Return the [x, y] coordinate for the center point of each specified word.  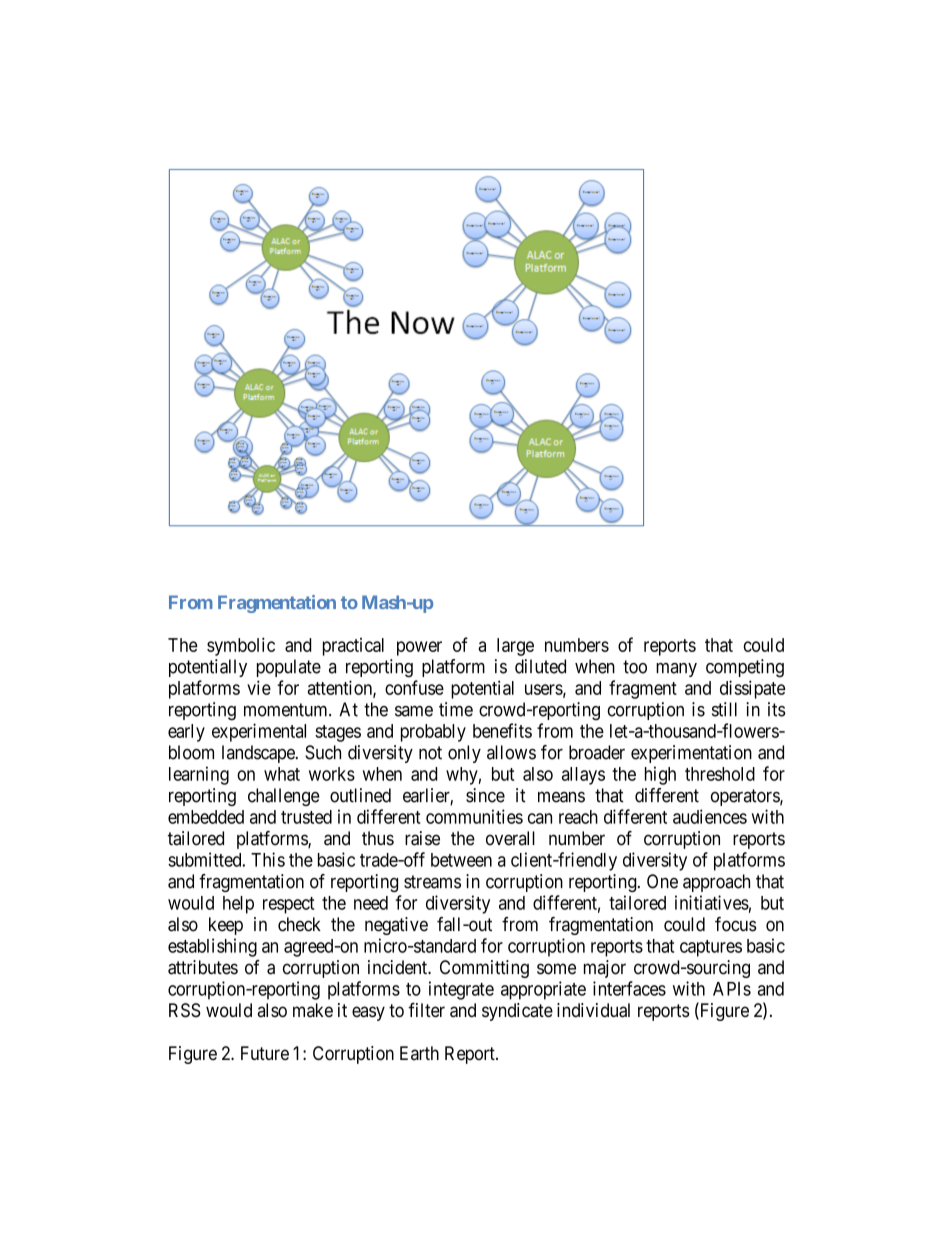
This [268, 859]
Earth [419, 1053]
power [419, 648]
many [676, 670]
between [461, 860]
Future [265, 1053]
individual [593, 1010]
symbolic [241, 646]
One [662, 881]
